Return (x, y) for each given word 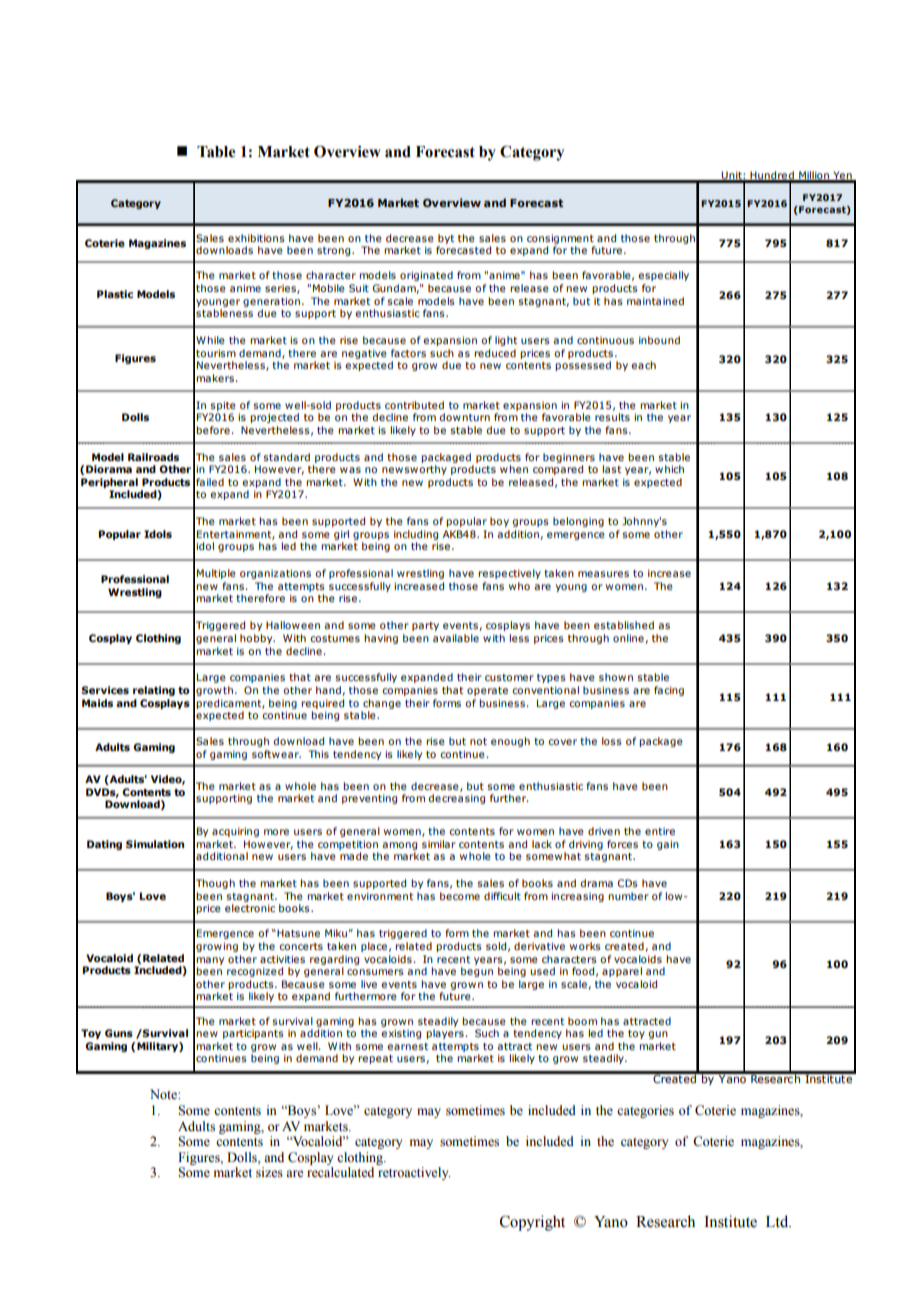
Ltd (778, 1221)
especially (663, 276)
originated (426, 276)
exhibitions (256, 238)
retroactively (414, 1173)
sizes (269, 1172)
